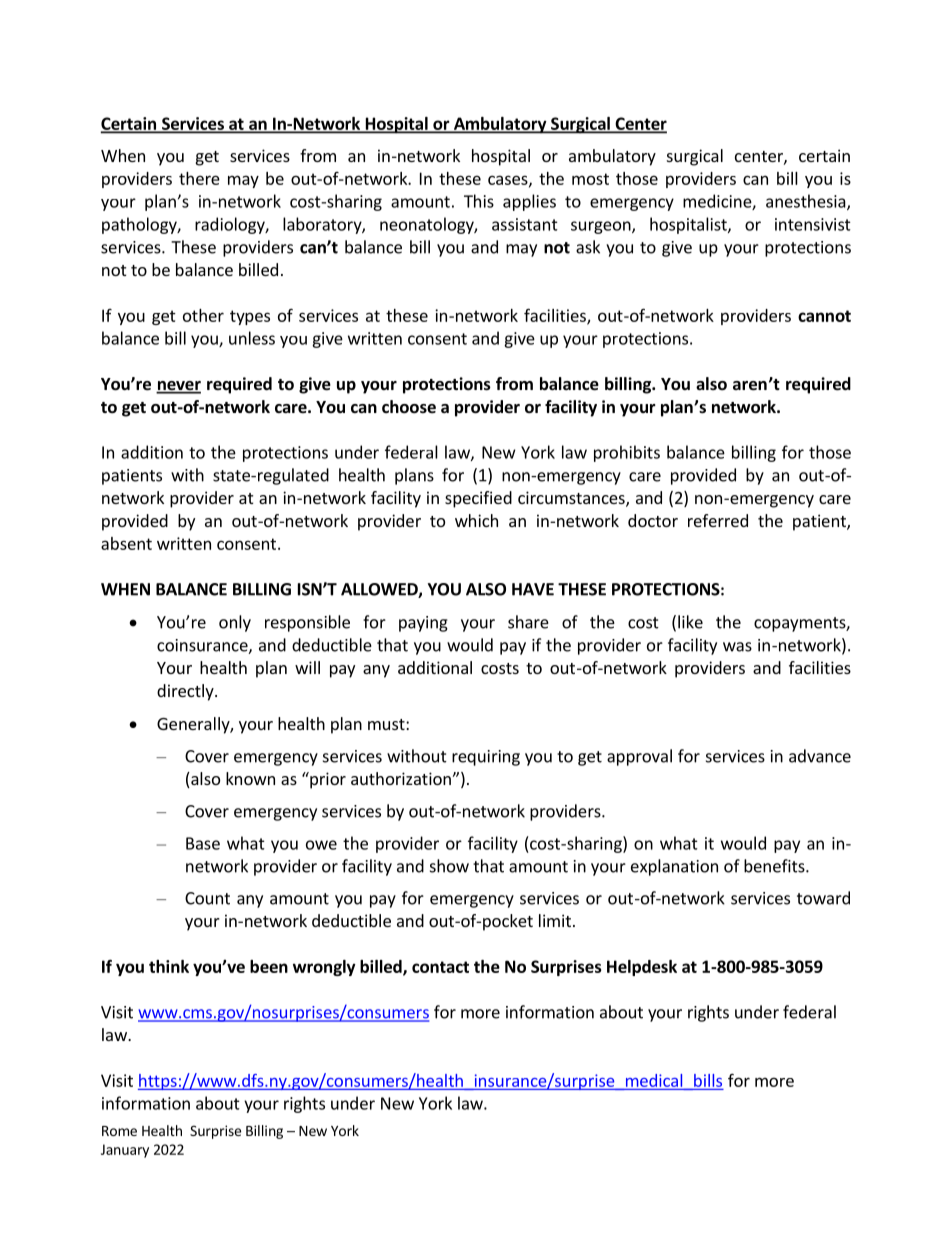 This image has width=952, height=1233. I want to click on Rome, so click(119, 1131).
